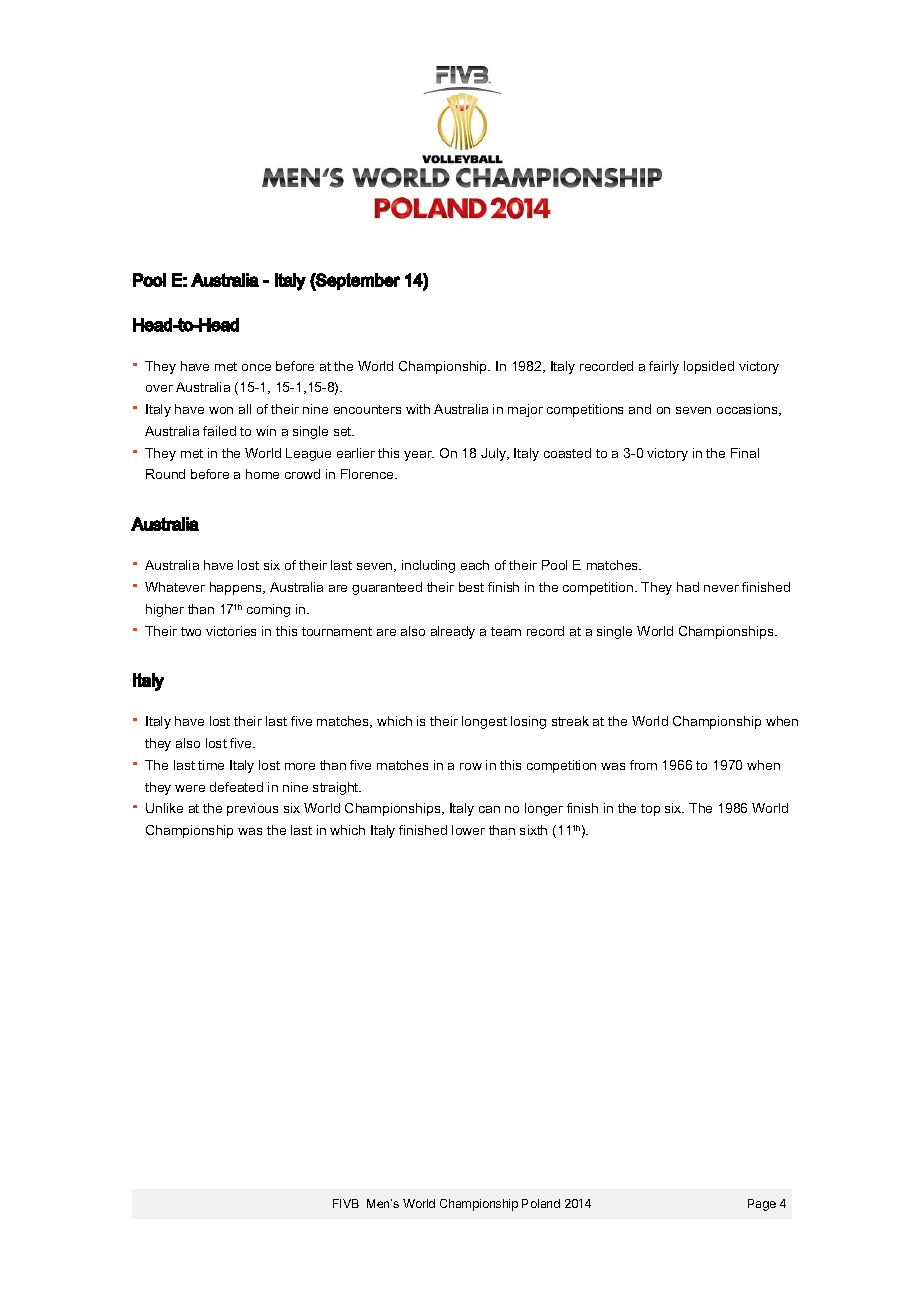 The height and width of the document is (1308, 924). Describe the element at coordinates (489, 809) in the document. I see `can` at that location.
